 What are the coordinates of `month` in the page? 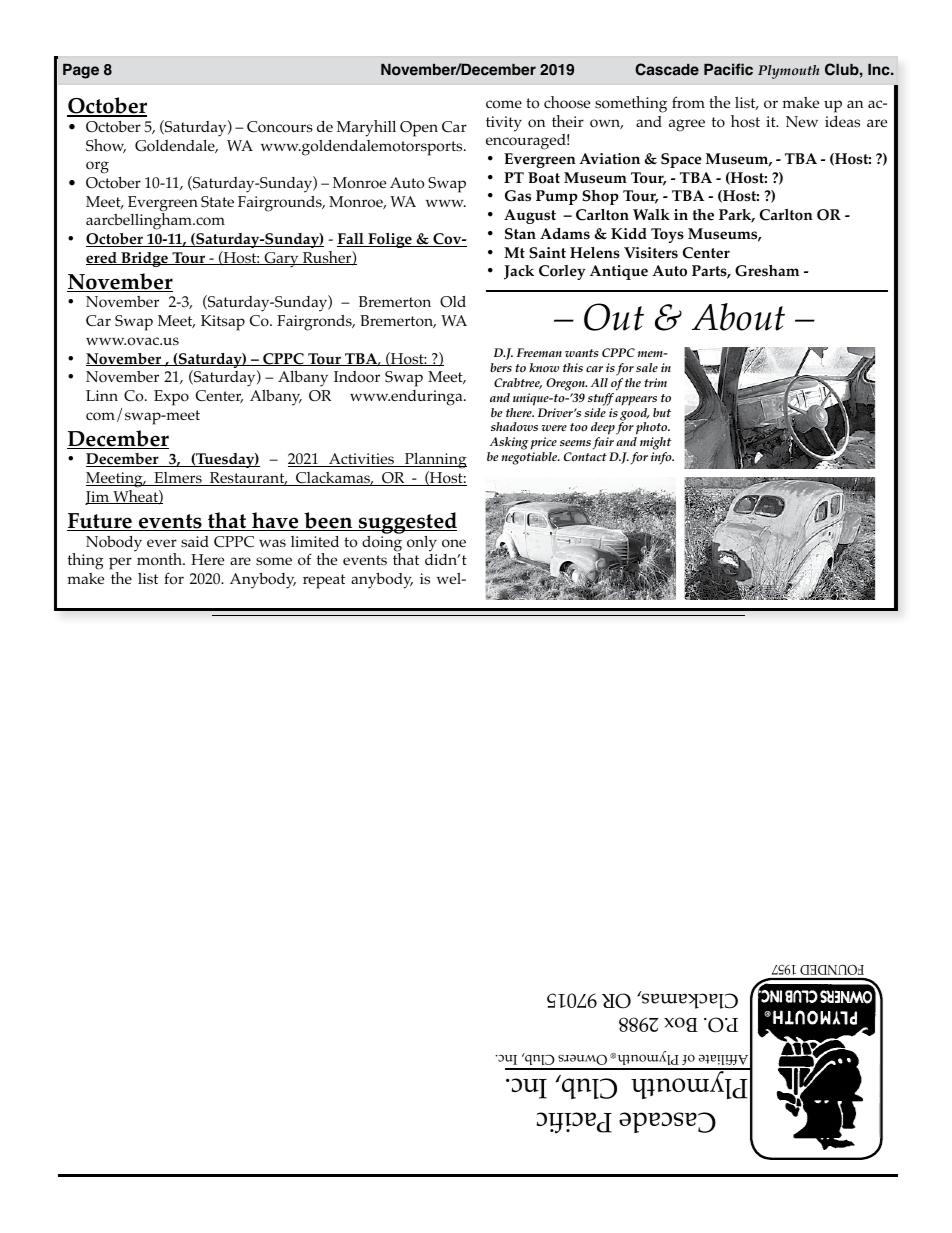 It's located at (160, 558).
